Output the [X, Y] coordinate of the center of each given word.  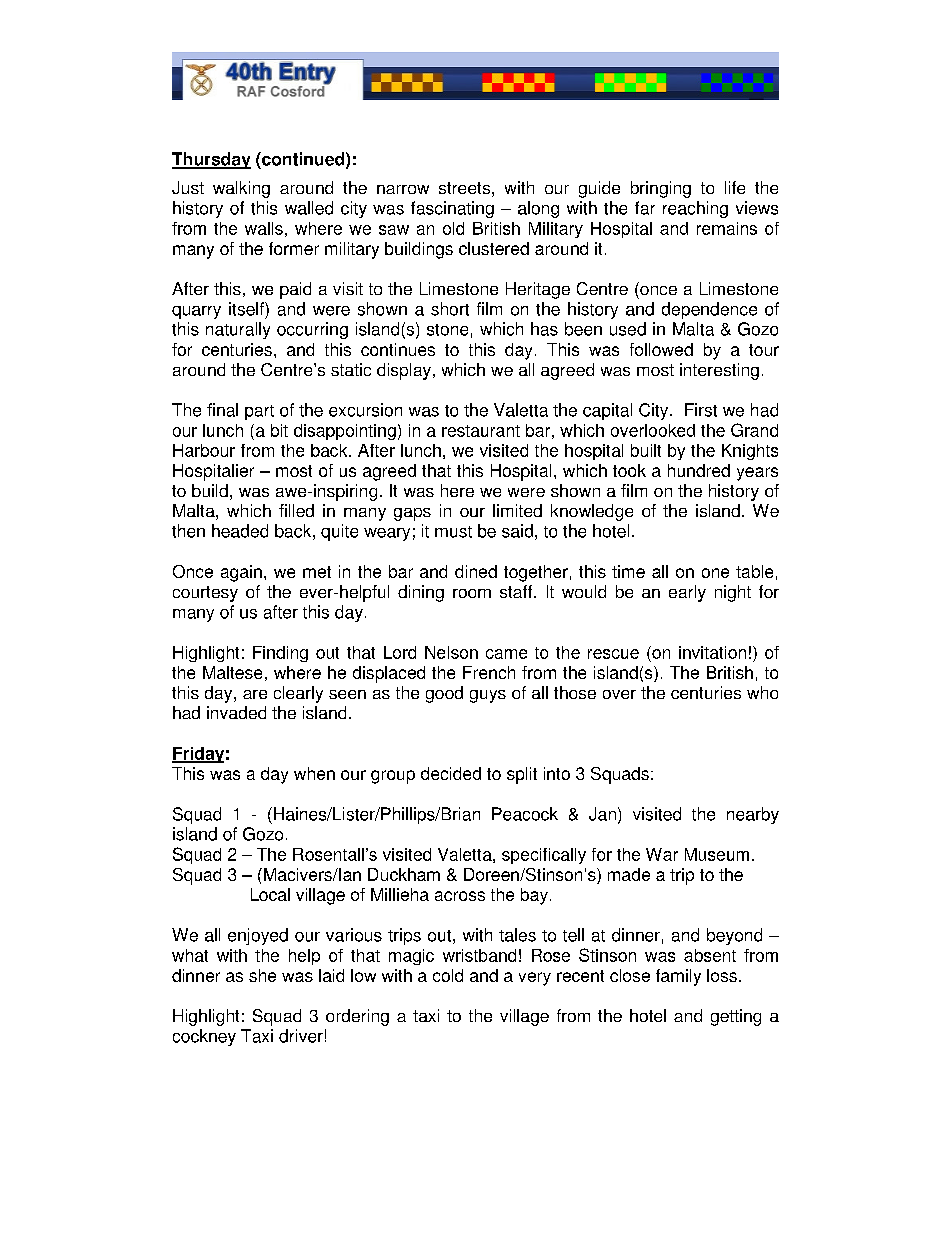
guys [488, 696]
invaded [236, 712]
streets [464, 188]
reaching [695, 209]
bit [279, 430]
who [762, 692]
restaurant [481, 431]
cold [448, 975]
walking [241, 189]
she [262, 975]
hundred [699, 470]
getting [736, 1017]
